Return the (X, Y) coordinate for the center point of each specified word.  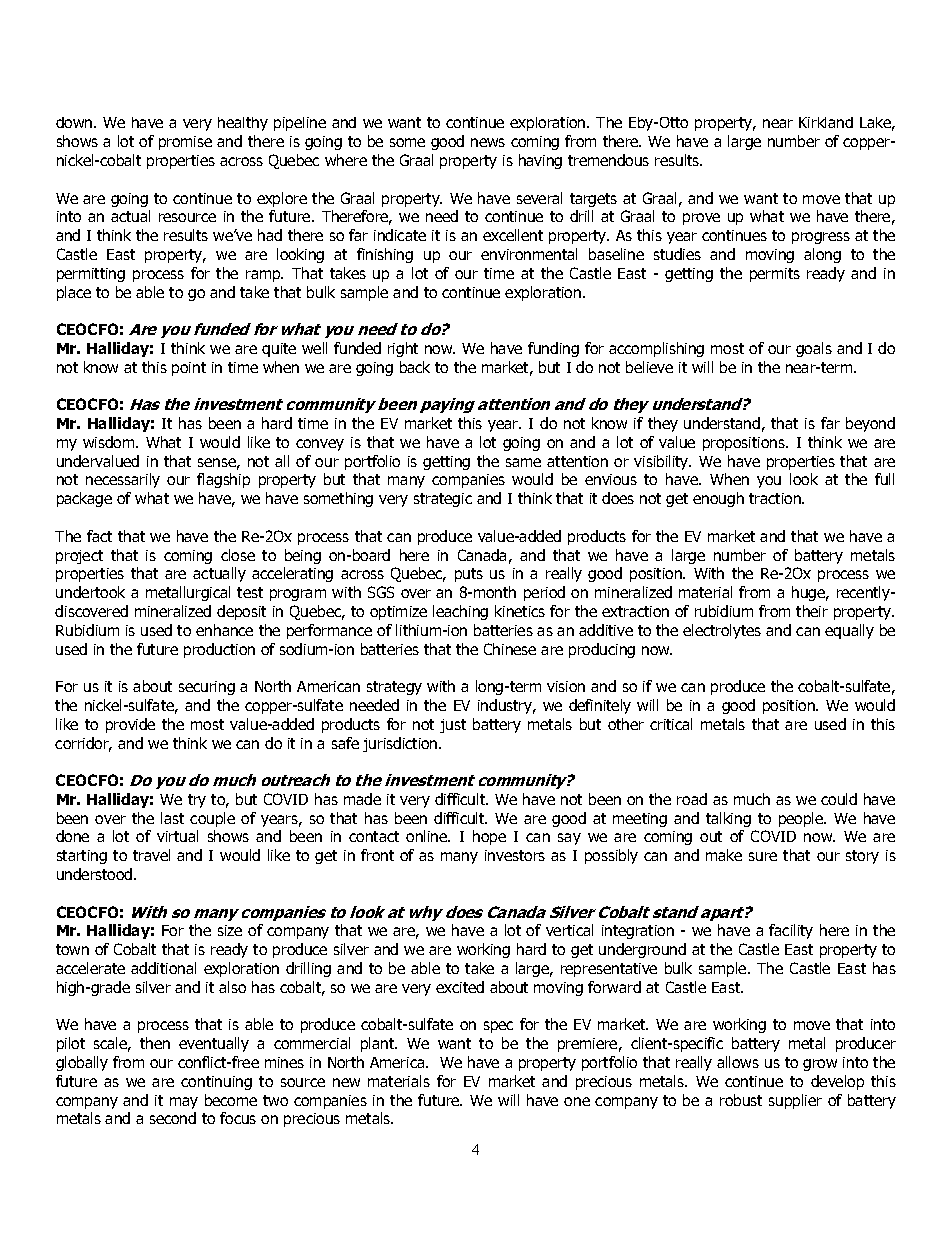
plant (379, 1044)
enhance (224, 630)
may (184, 1103)
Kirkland (826, 122)
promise (185, 143)
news (488, 142)
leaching (460, 612)
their (812, 611)
